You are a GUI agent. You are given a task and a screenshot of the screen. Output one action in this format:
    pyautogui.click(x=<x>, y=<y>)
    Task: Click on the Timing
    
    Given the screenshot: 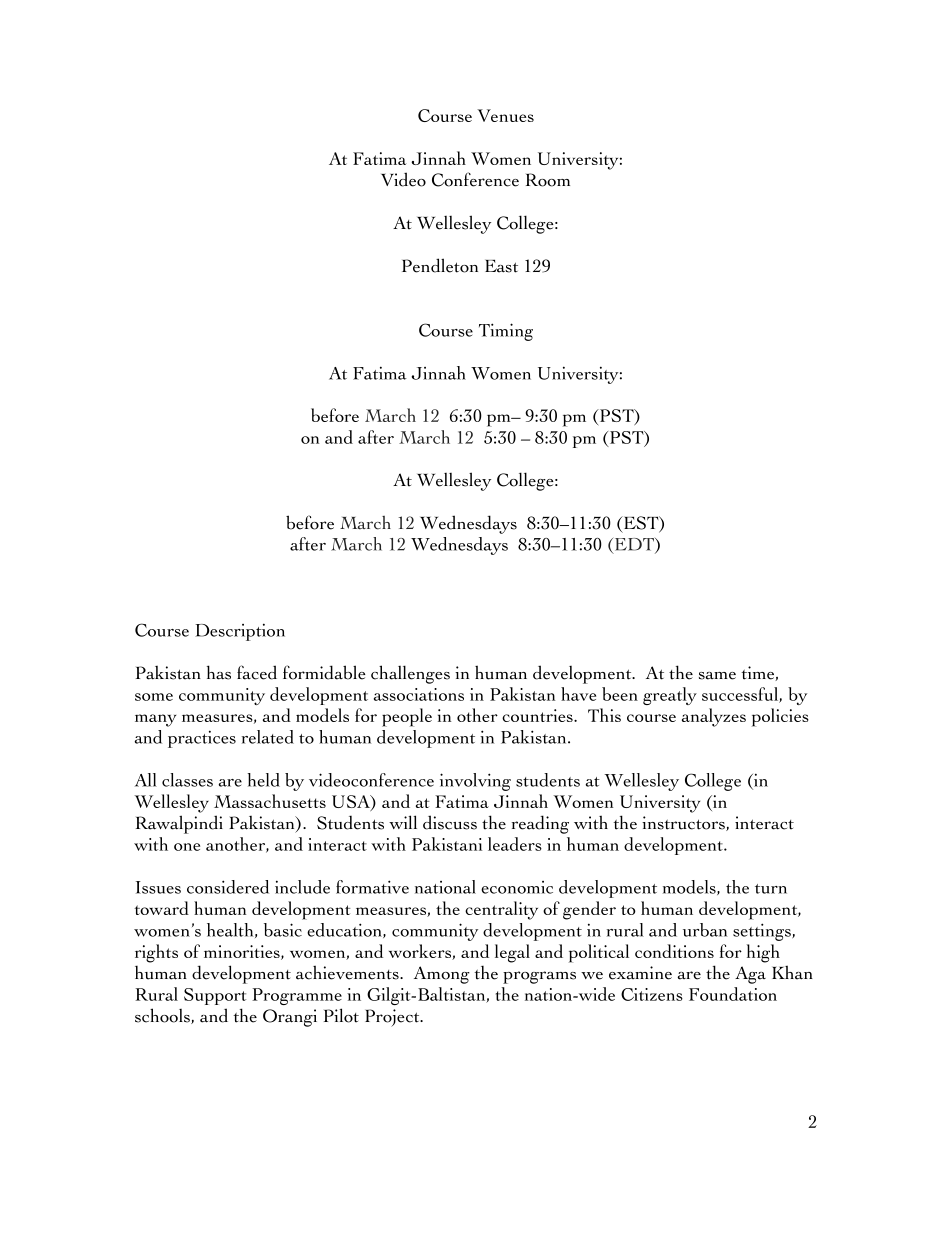 What is the action you would take?
    pyautogui.click(x=506, y=332)
